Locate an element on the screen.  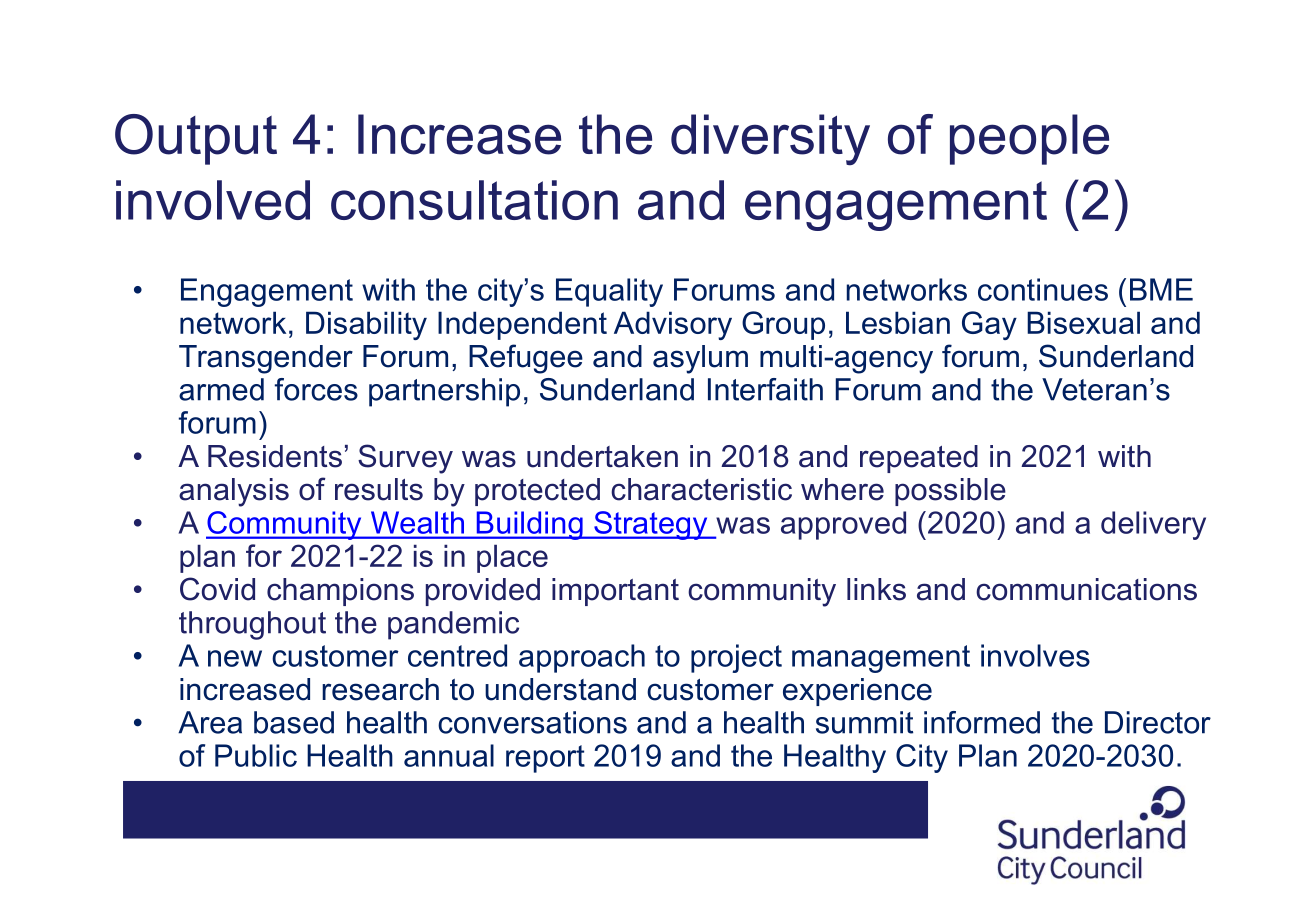
based is located at coordinates (294, 722).
